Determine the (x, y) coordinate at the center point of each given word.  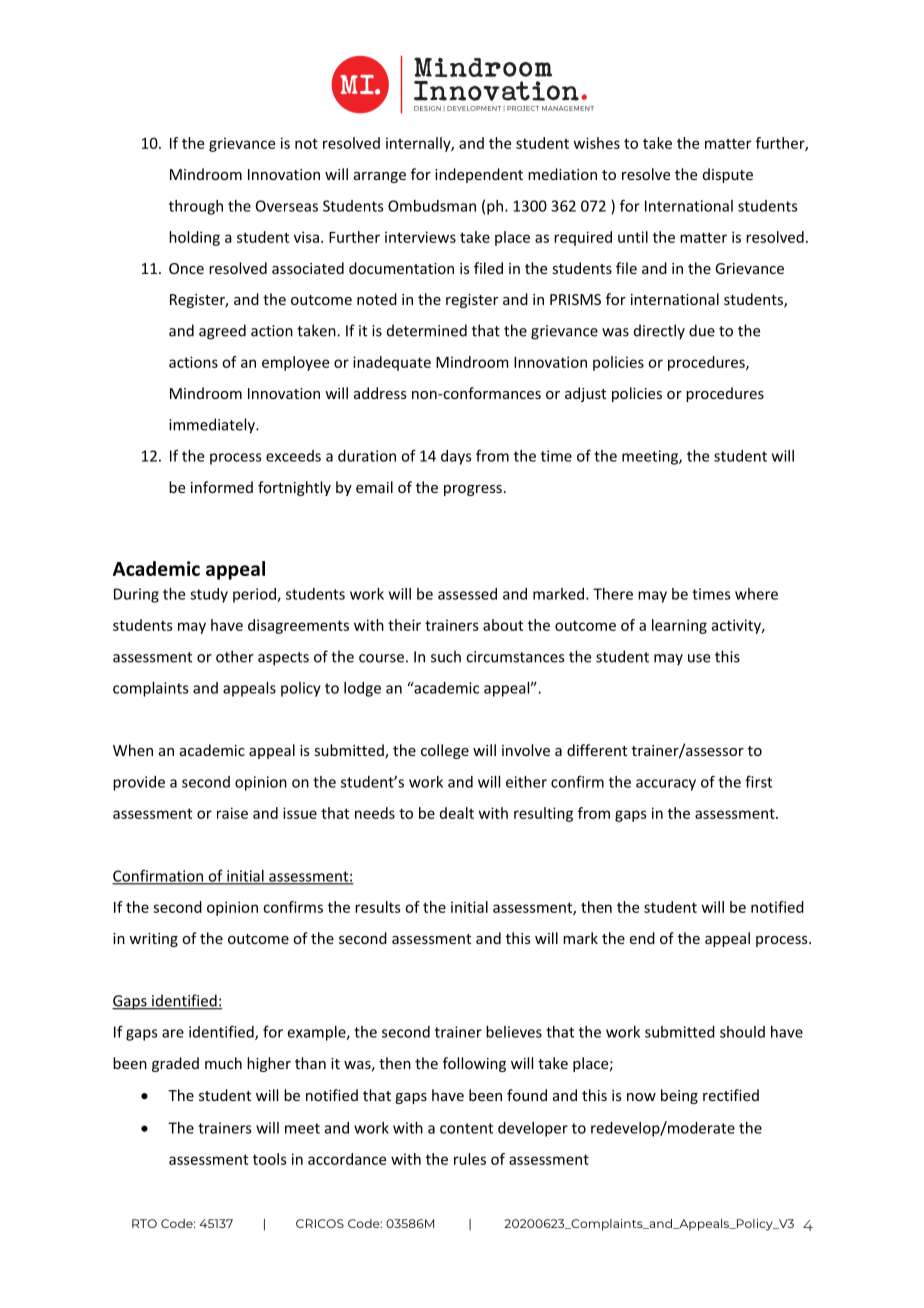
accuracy (666, 785)
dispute (728, 175)
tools (270, 1159)
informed (222, 487)
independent (479, 175)
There (613, 594)
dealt (457, 813)
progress (473, 490)
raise (232, 813)
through (196, 207)
